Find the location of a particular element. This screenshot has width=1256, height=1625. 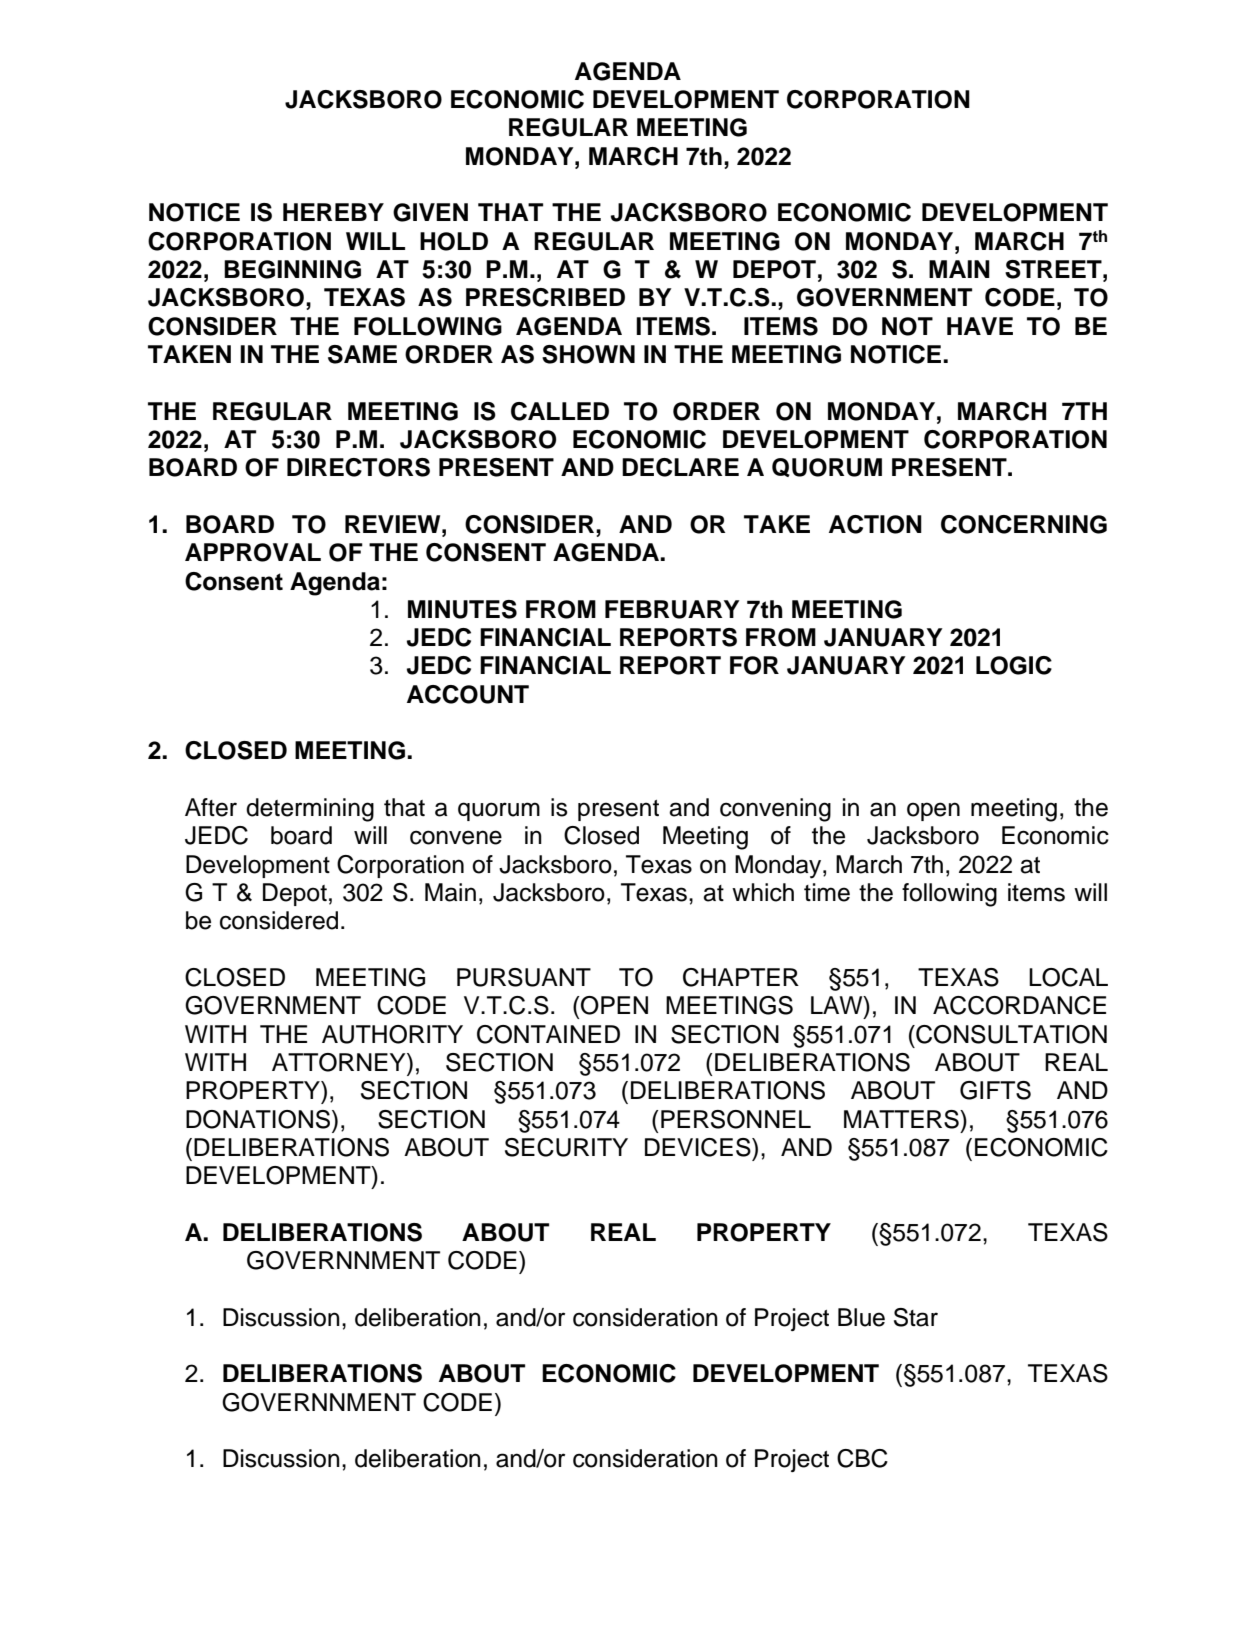

time is located at coordinates (827, 892).
